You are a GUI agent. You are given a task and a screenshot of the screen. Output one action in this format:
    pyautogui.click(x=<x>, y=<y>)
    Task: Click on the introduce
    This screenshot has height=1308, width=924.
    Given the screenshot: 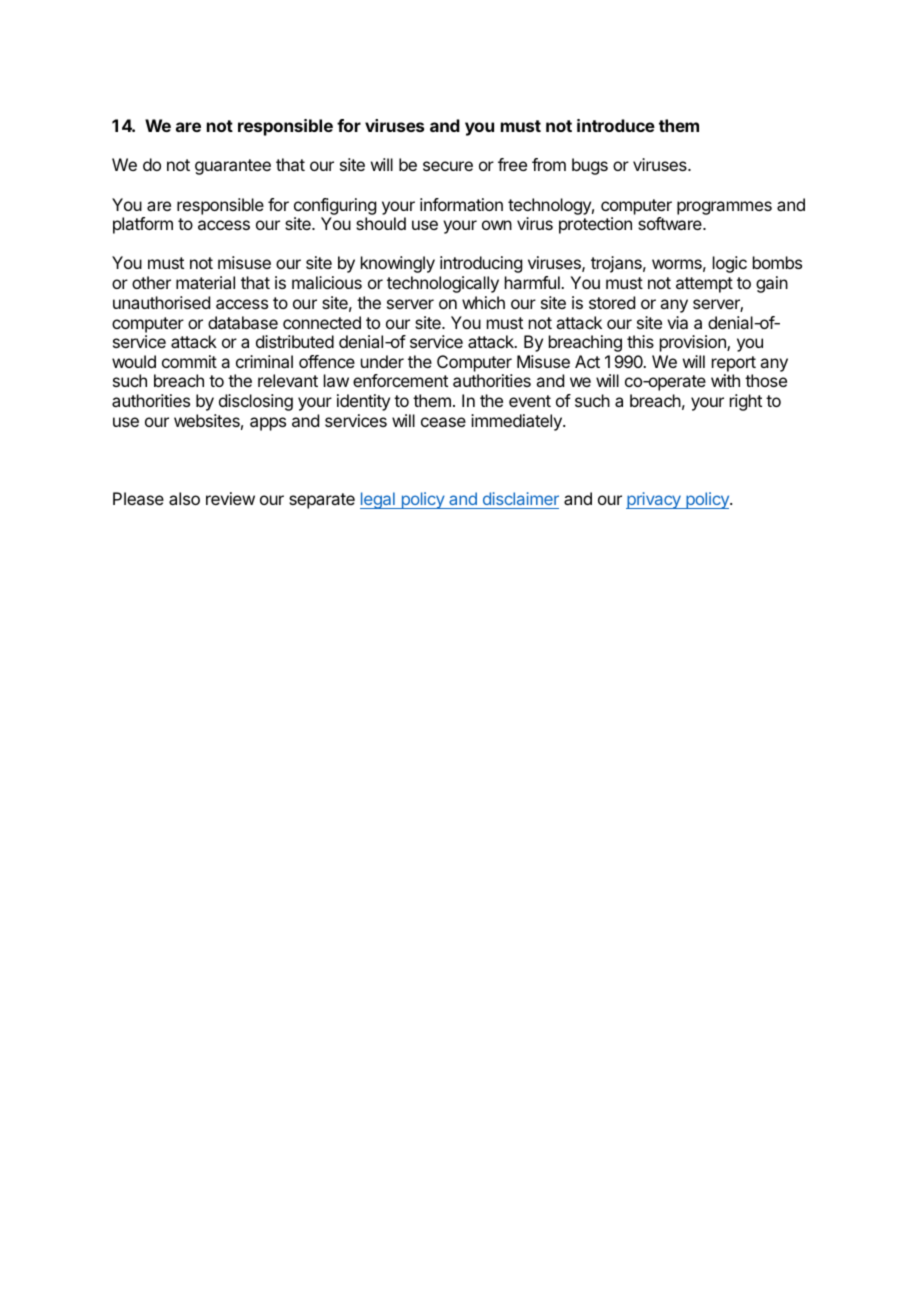 What is the action you would take?
    pyautogui.click(x=616, y=125)
